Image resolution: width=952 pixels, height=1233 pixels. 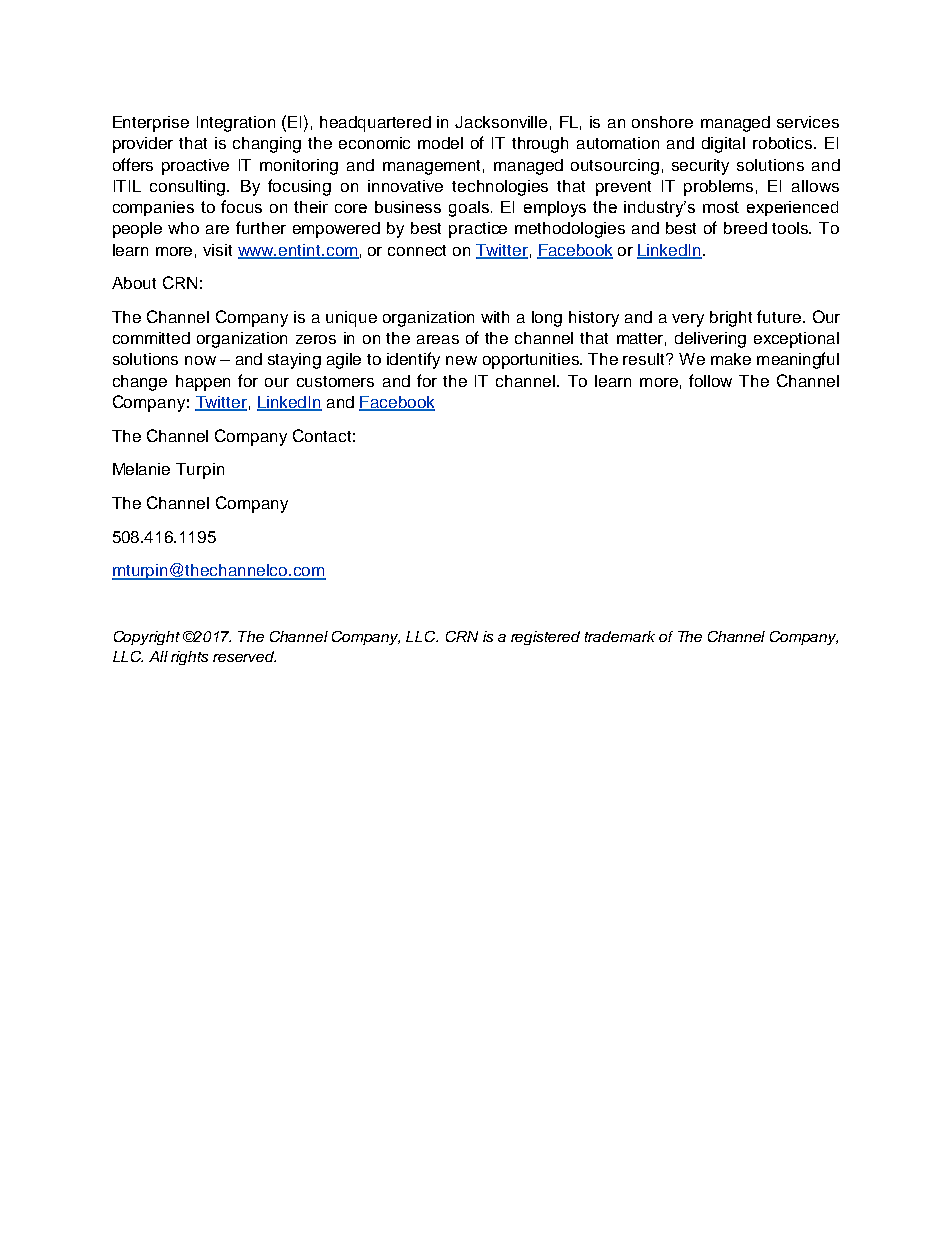 What do you see at coordinates (417, 250) in the document?
I see `connect` at bounding box center [417, 250].
